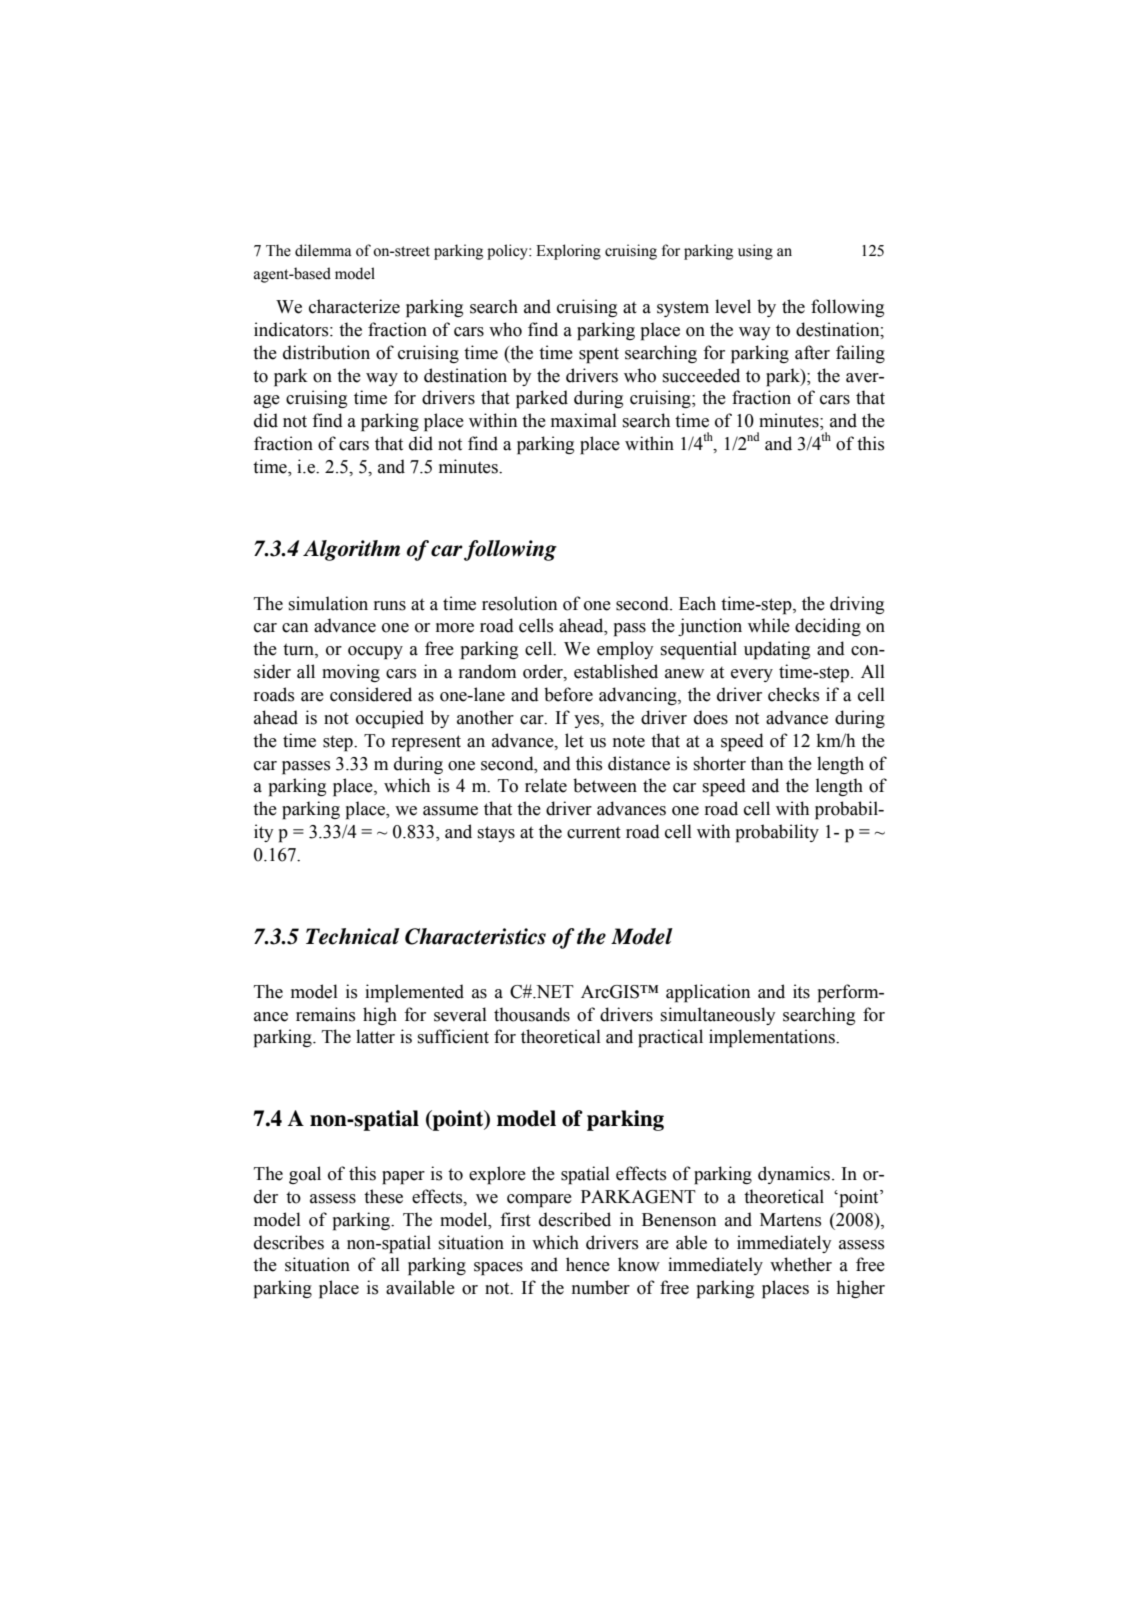 The image size is (1133, 1603). Describe the element at coordinates (588, 1264) in the screenshot. I see `hence` at that location.
